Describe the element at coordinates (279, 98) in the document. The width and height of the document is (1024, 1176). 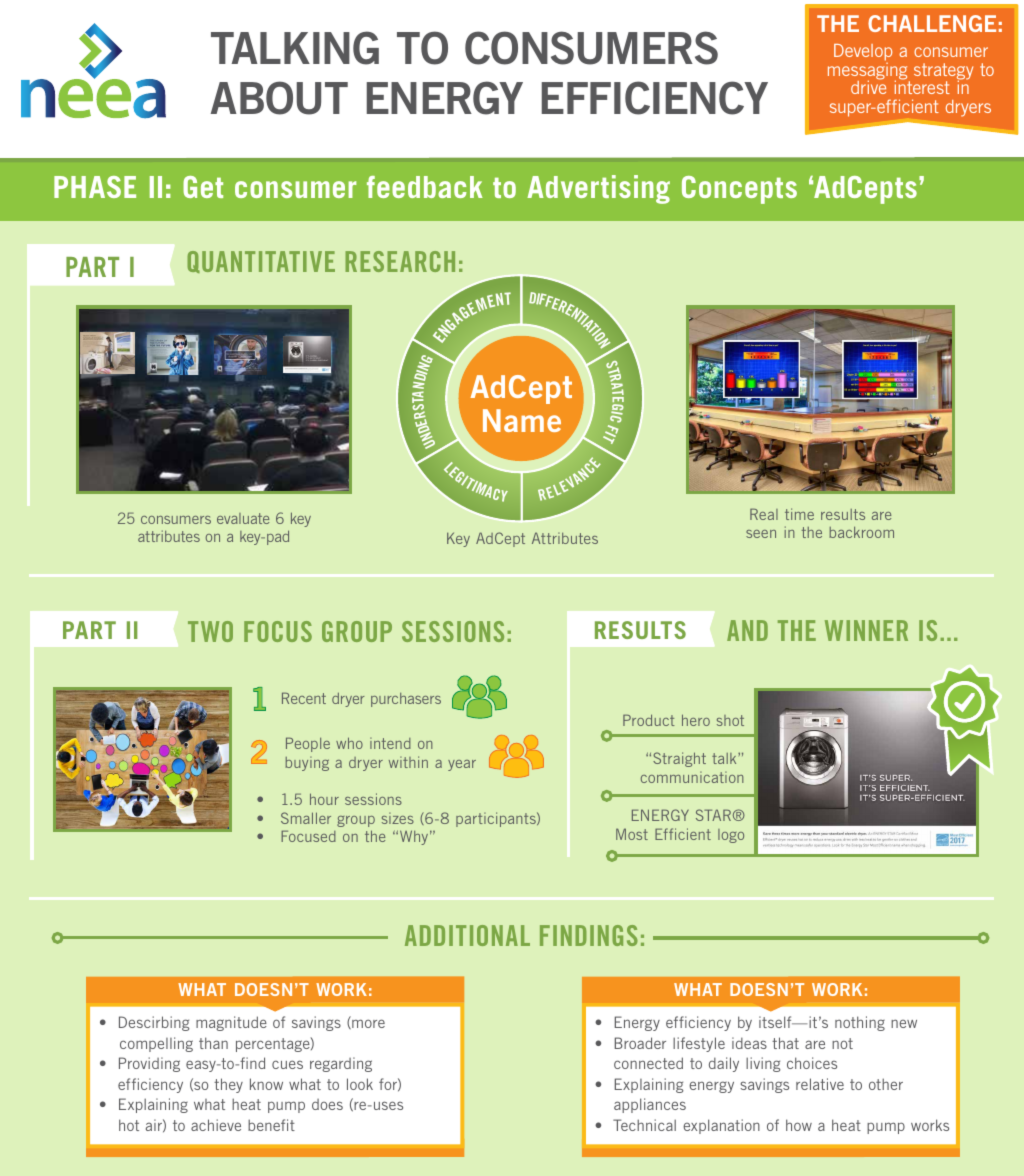
I see `ABOUT` at that location.
